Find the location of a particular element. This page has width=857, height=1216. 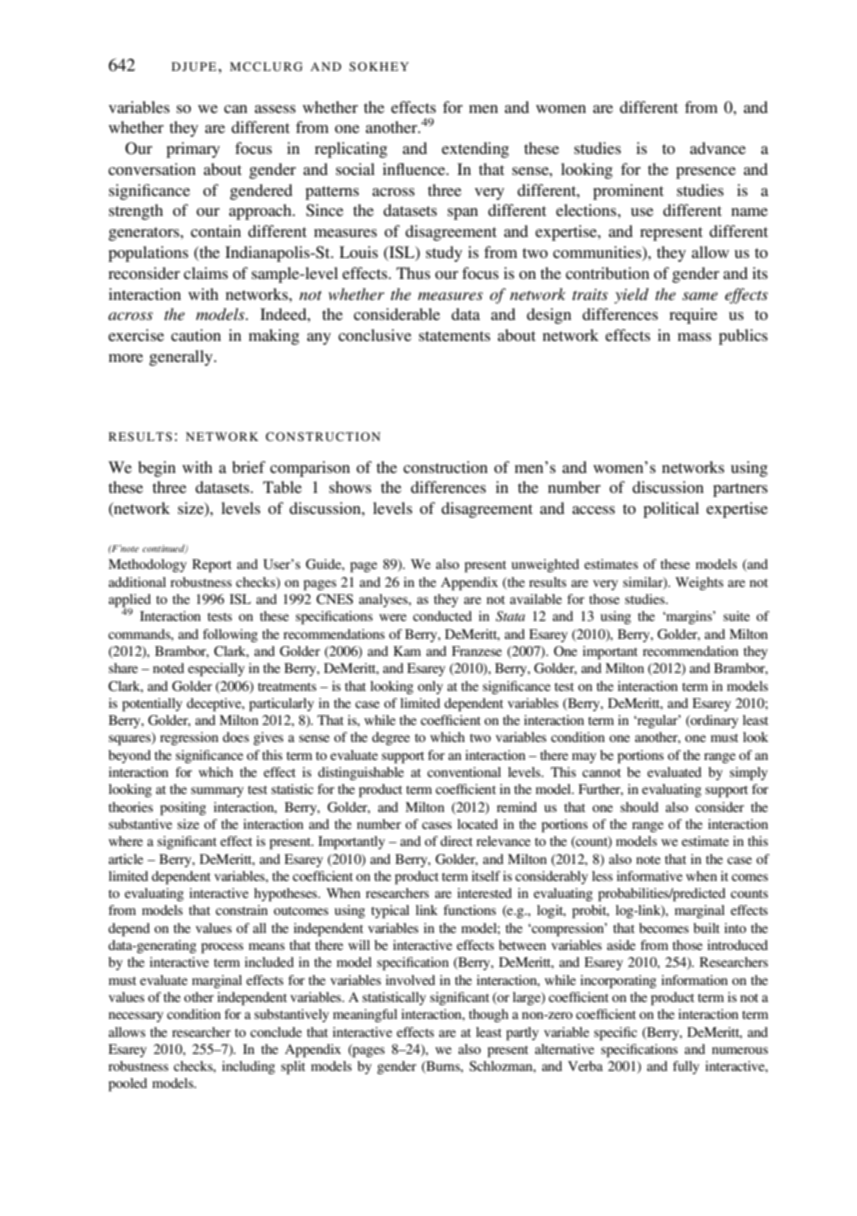

Weights is located at coordinates (699, 583).
